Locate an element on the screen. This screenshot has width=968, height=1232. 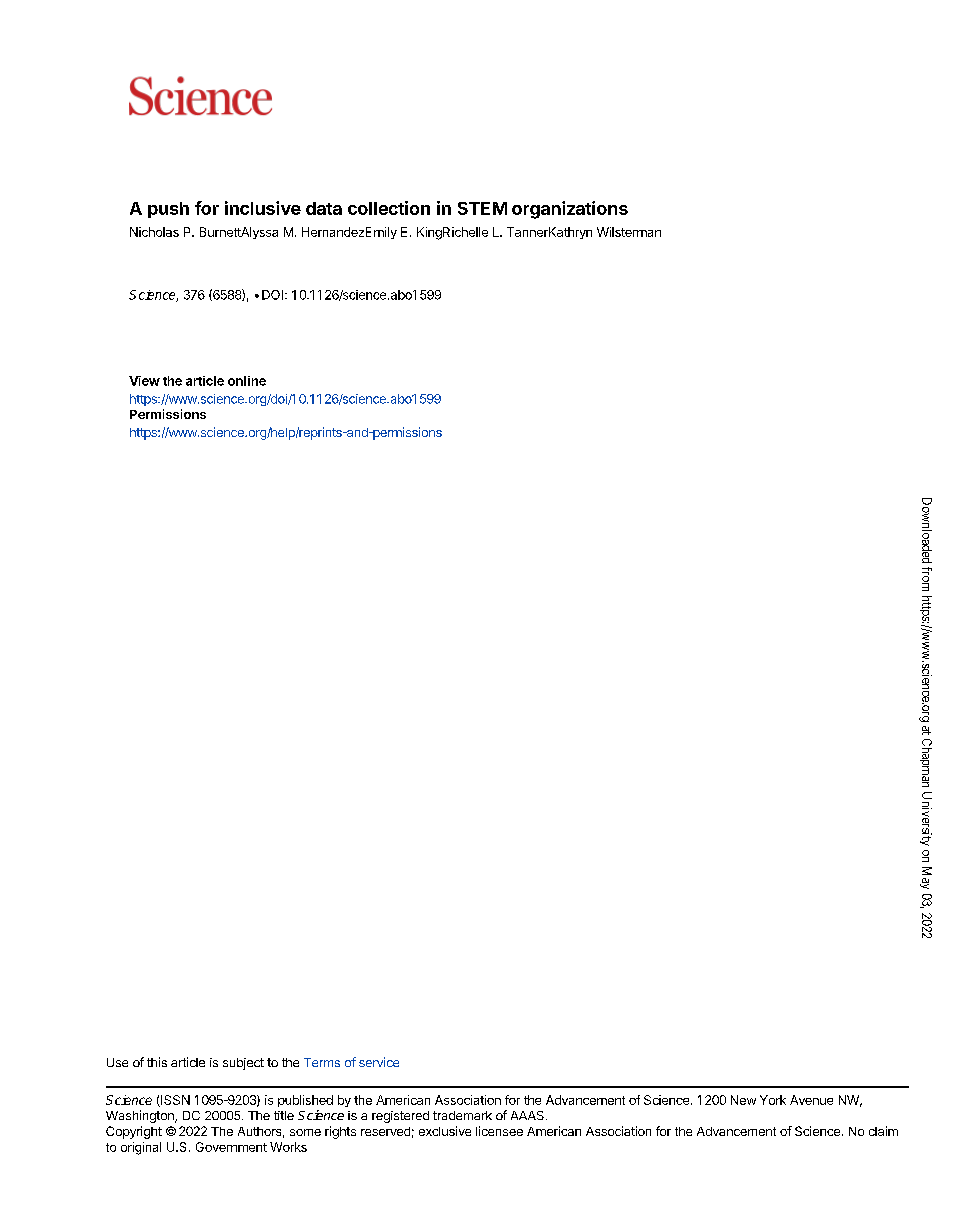
collection is located at coordinates (389, 208).
